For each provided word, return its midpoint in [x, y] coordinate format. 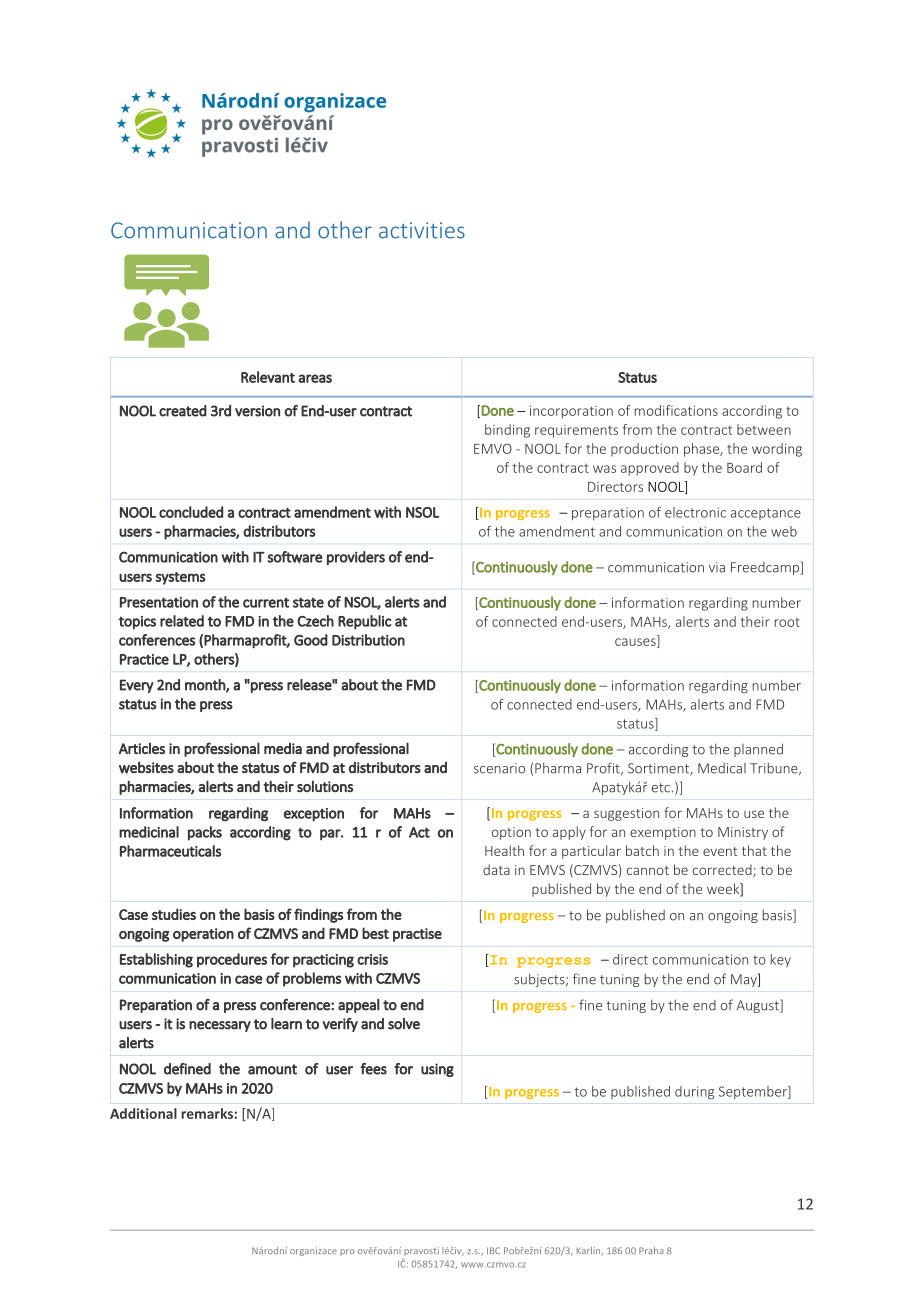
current [266, 602]
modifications [676, 410]
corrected [723, 870]
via [717, 567]
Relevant [268, 377]
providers [356, 558]
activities [422, 230]
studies [174, 914]
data [496, 869]
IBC [493, 1250]
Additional [143, 1113]
